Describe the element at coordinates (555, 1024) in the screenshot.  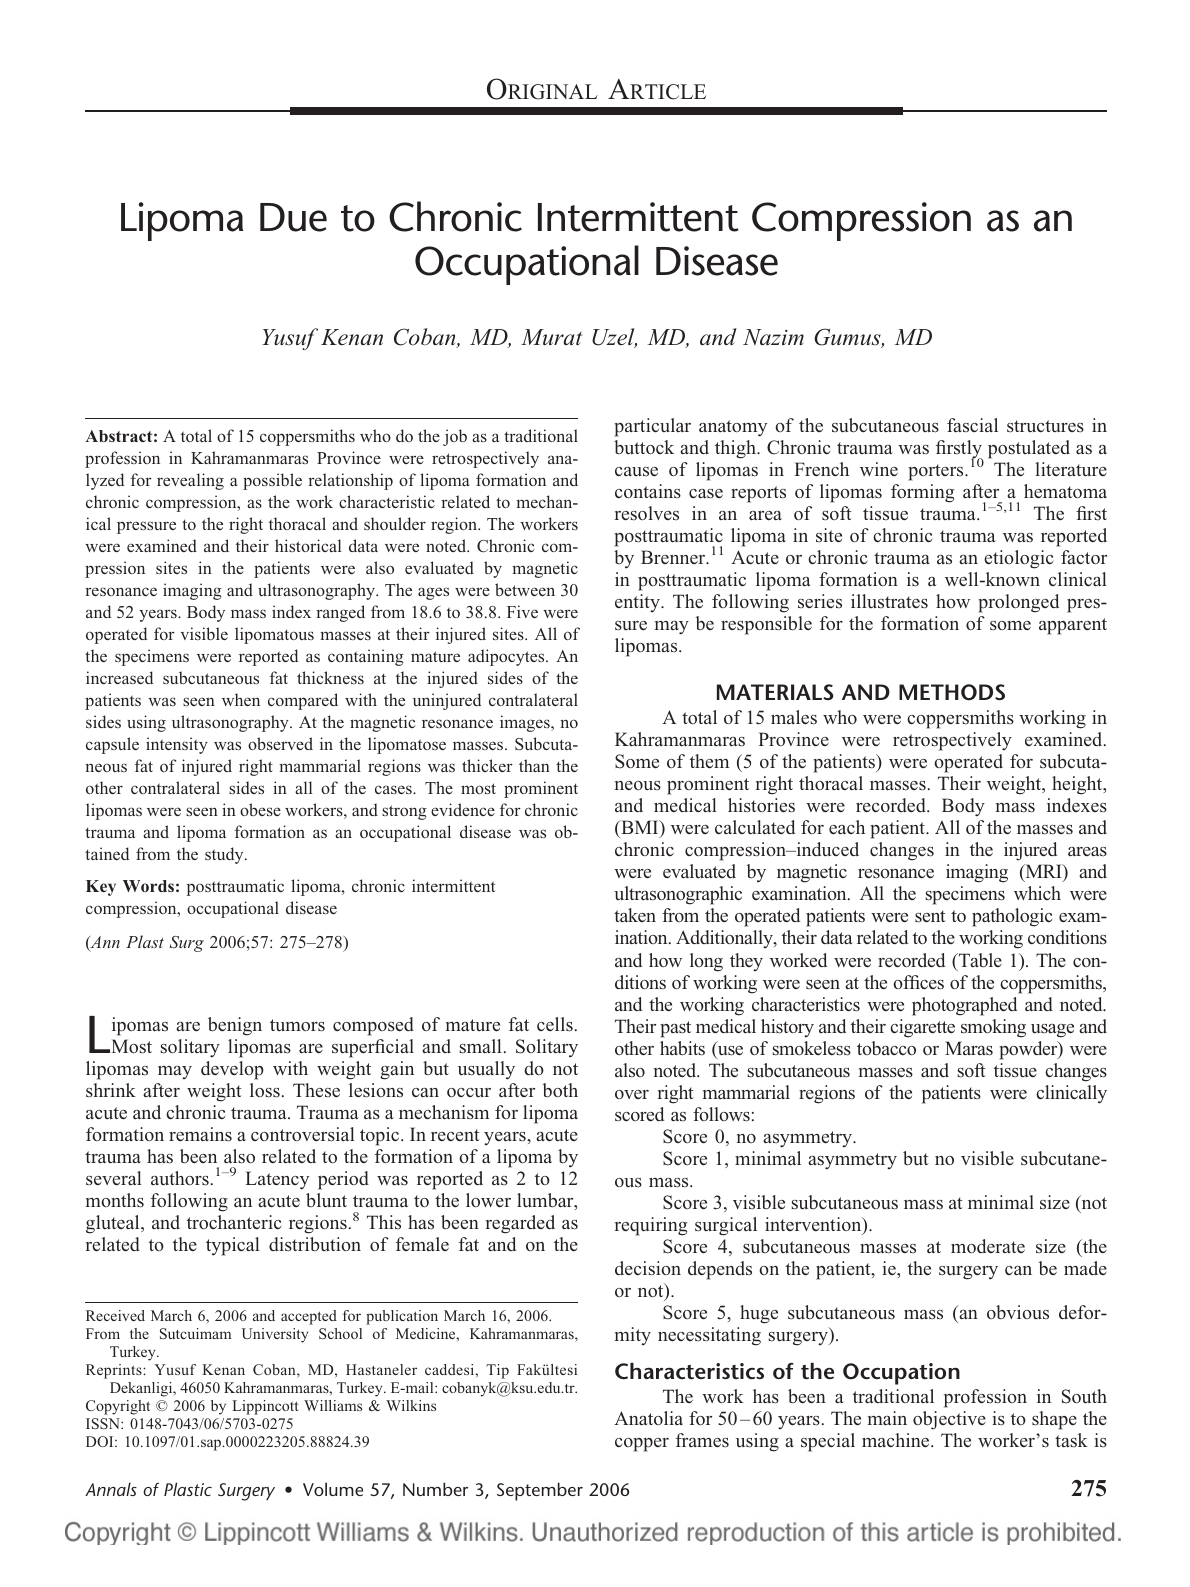
I see `cells` at that location.
